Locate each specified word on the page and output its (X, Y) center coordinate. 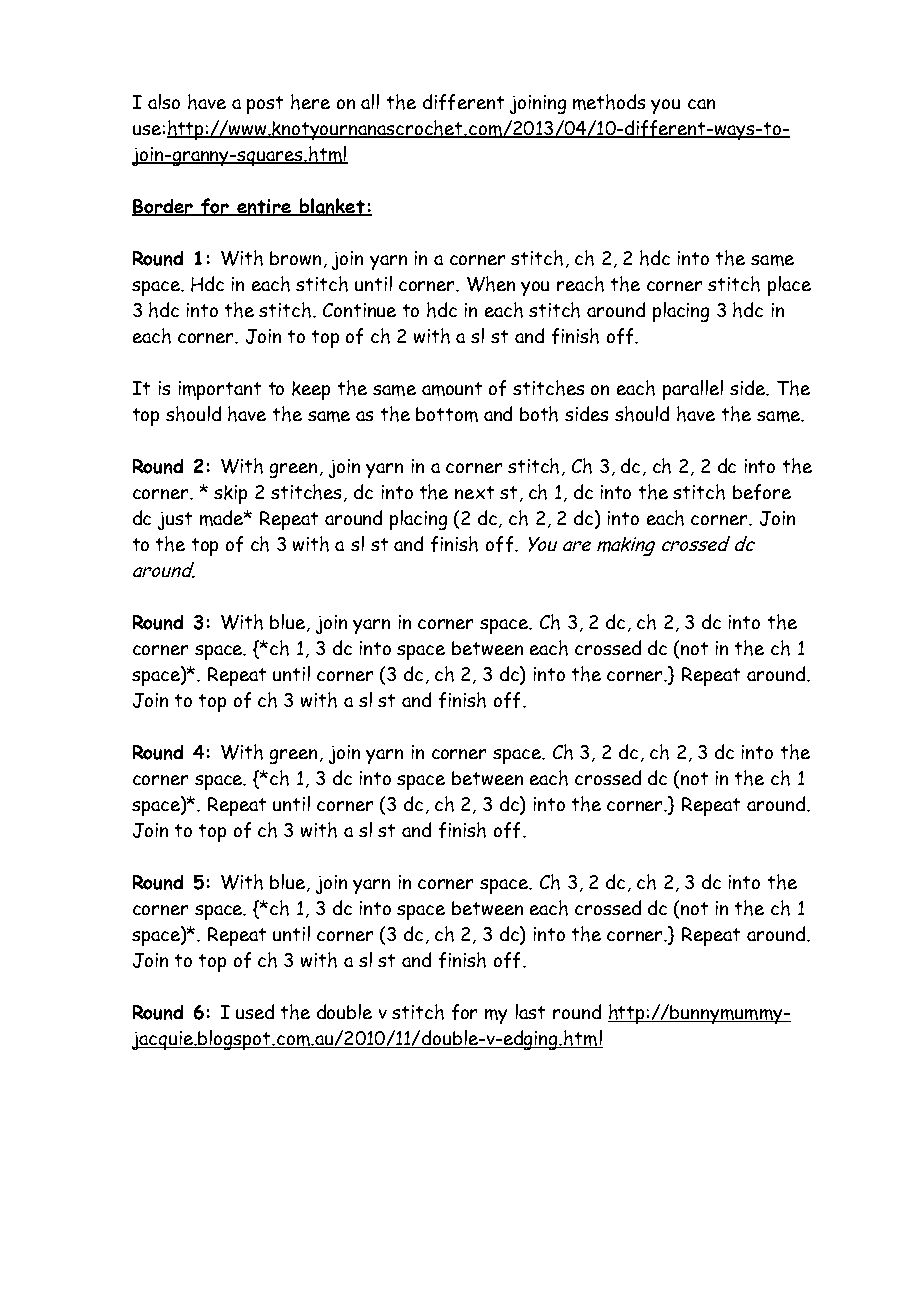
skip (230, 494)
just (175, 521)
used (255, 1011)
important (220, 390)
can (701, 104)
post (265, 105)
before (762, 492)
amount (452, 389)
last (530, 1011)
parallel (693, 390)
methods (609, 102)
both (539, 414)
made (223, 518)
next (474, 492)
